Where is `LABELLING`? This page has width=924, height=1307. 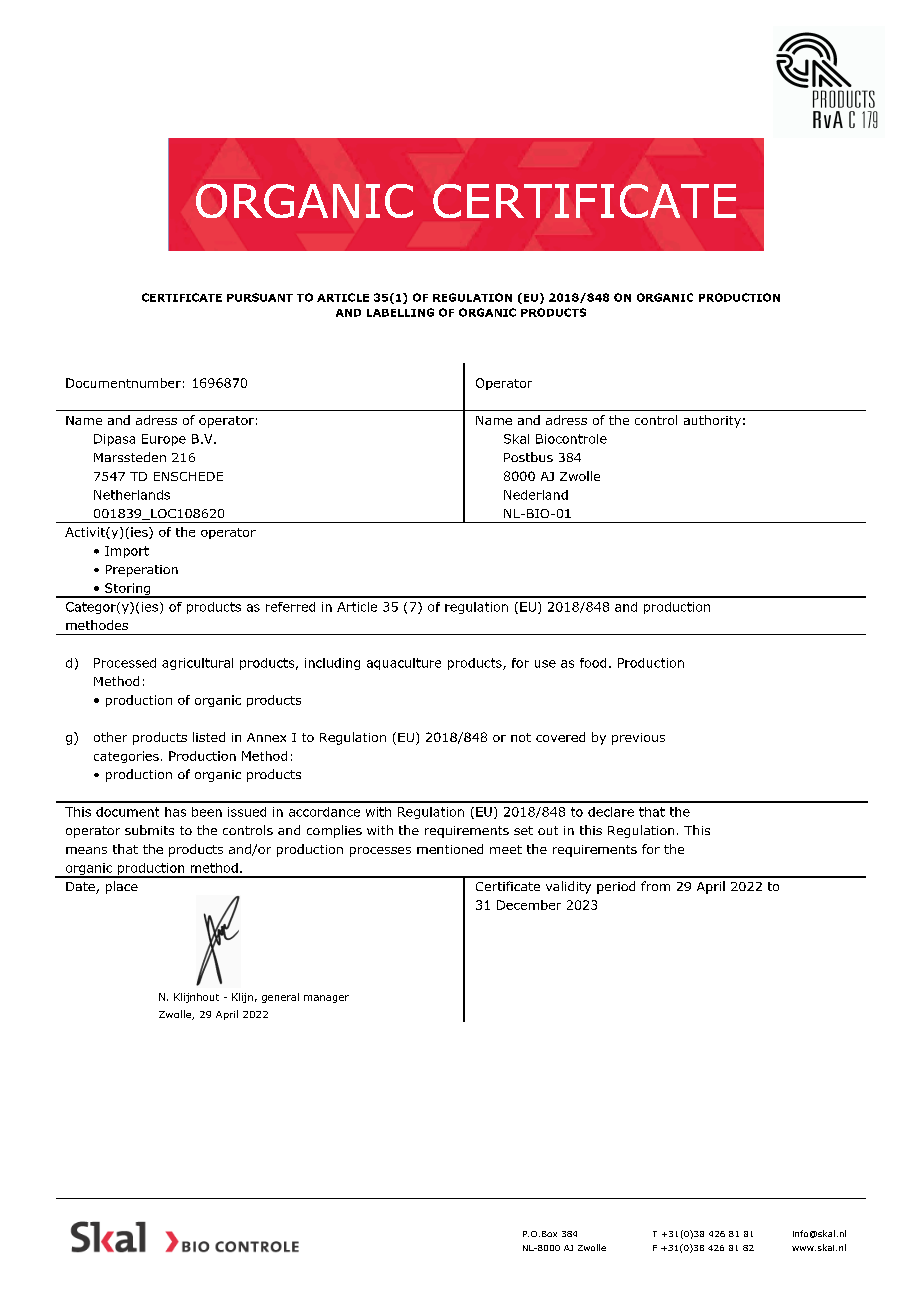
LABELLING is located at coordinates (400, 312).
